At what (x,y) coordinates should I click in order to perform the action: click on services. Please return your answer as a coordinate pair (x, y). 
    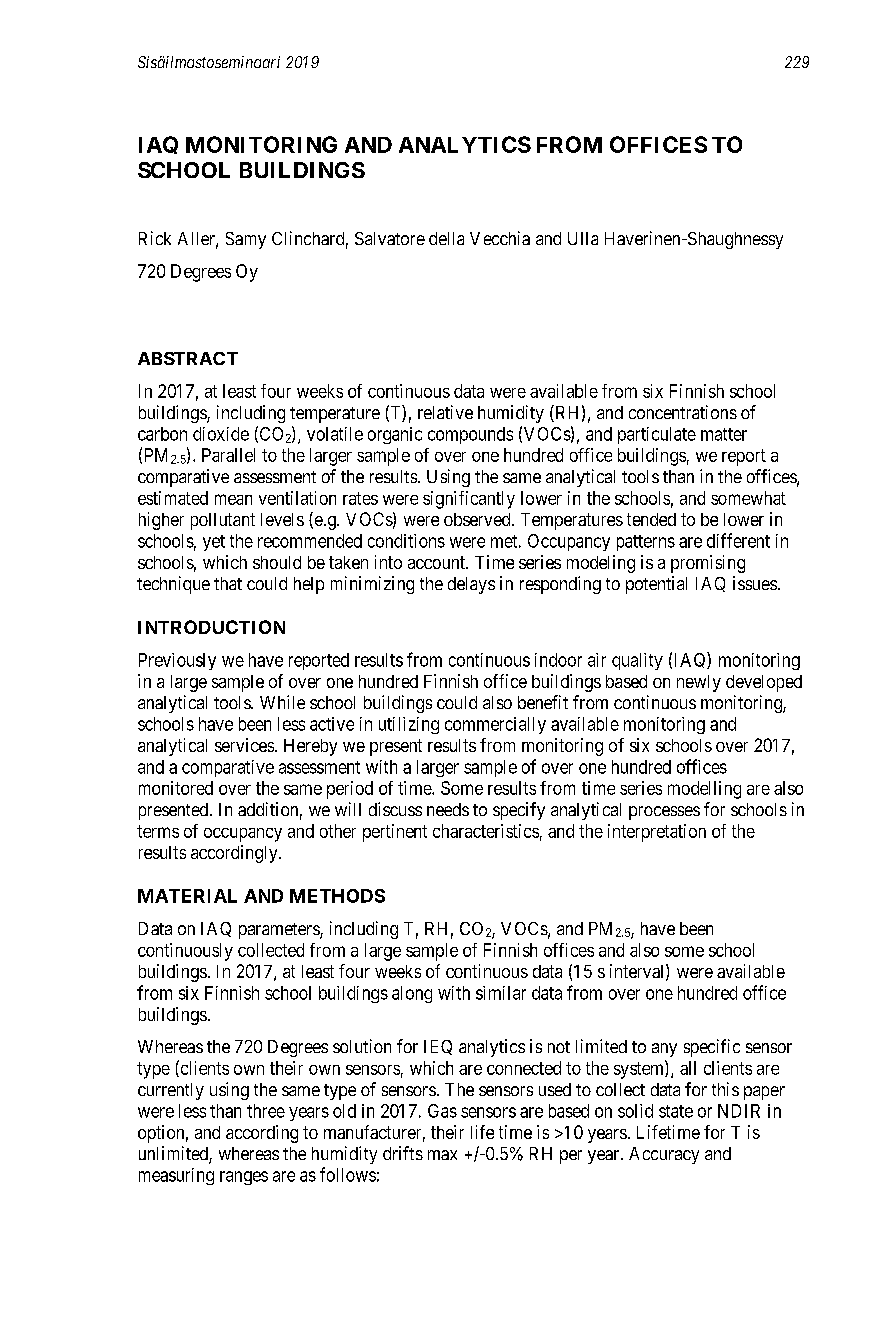
    Looking at the image, I should click on (244, 745).
